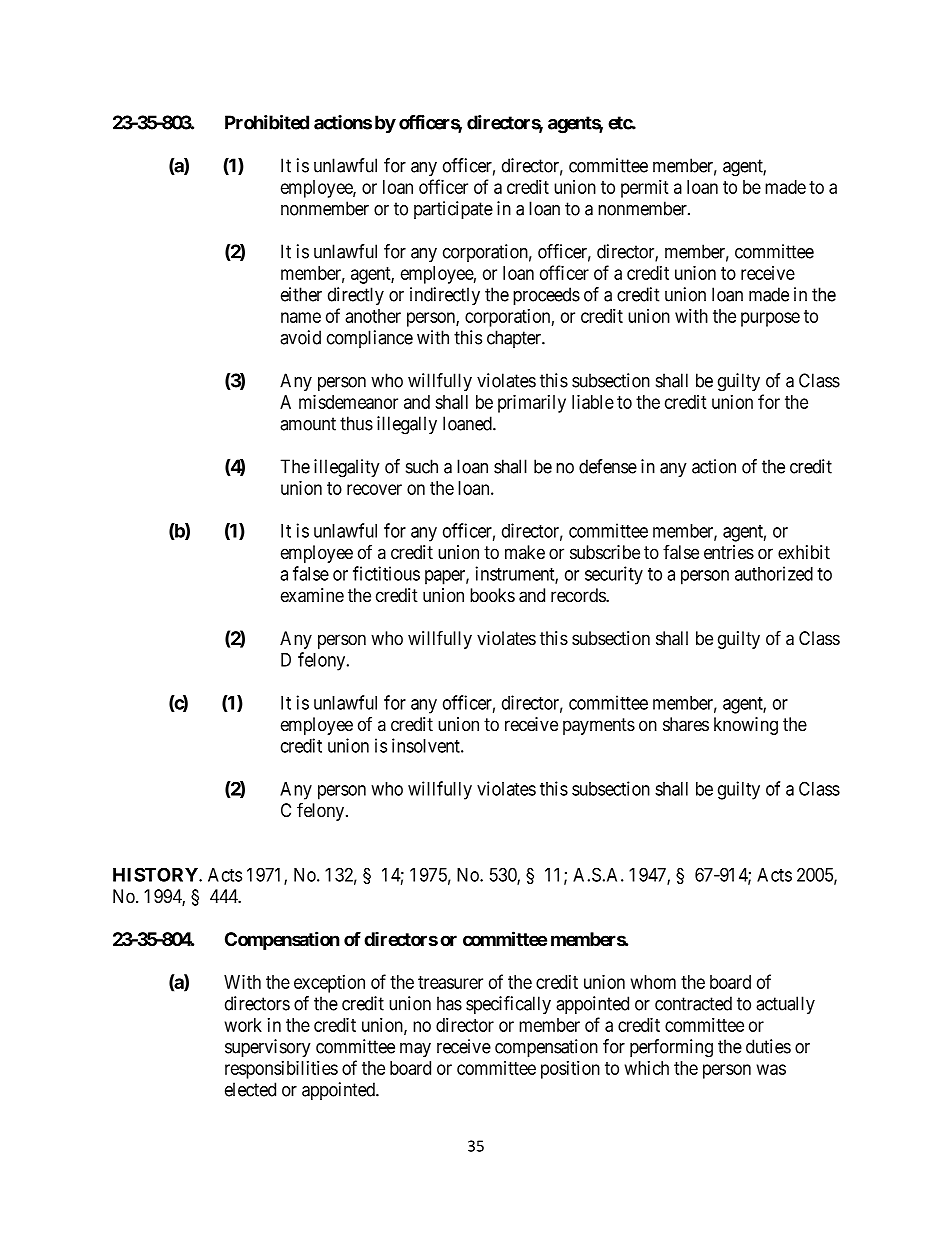 This page has width=952, height=1233. What do you see at coordinates (653, 982) in the page?
I see `whom` at bounding box center [653, 982].
